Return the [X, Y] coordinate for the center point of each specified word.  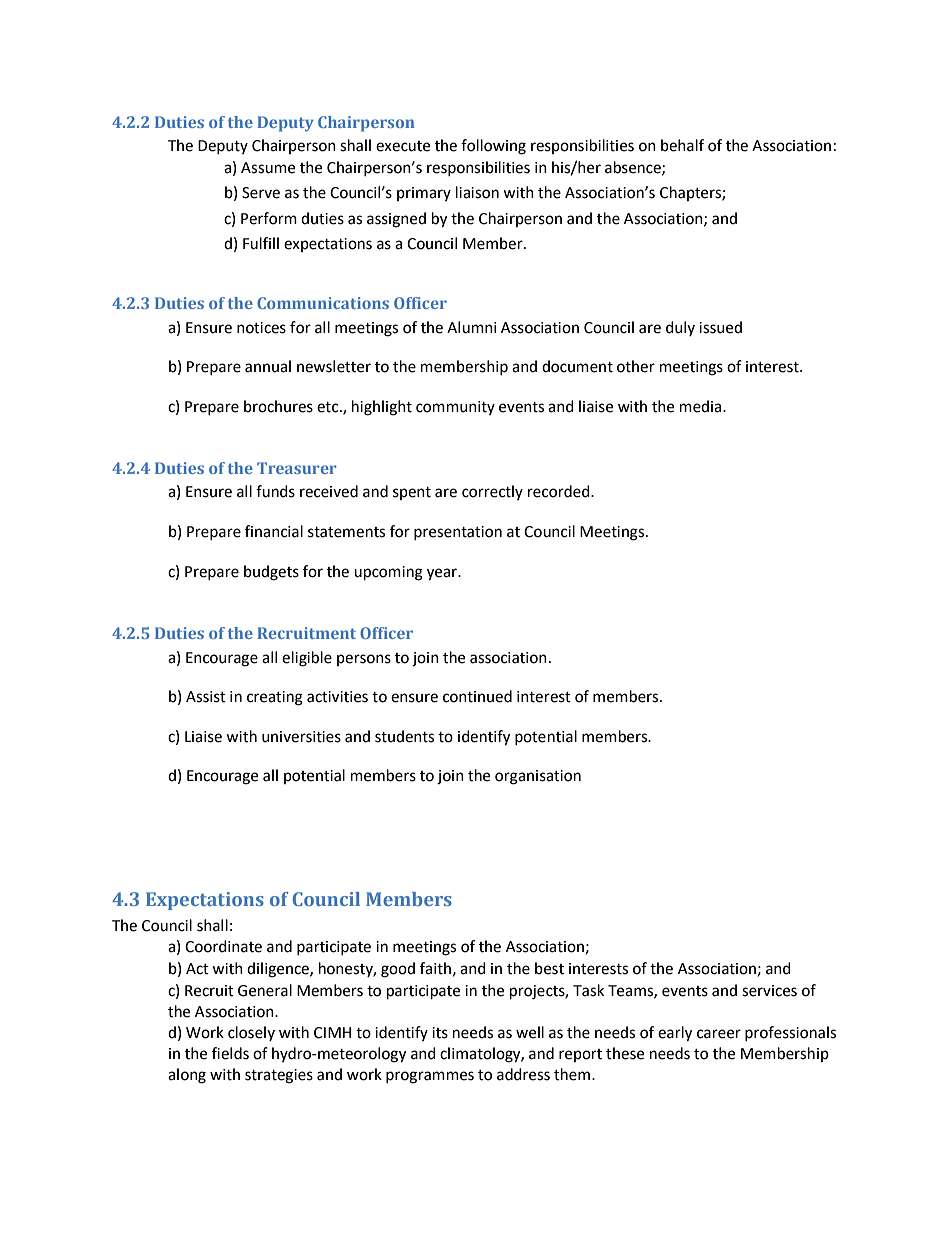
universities [301, 737]
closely [251, 1033]
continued [477, 696]
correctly [492, 492]
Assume [268, 168]
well [530, 1032]
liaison [477, 192]
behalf [682, 145]
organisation [538, 777]
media [702, 406]
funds [275, 491]
